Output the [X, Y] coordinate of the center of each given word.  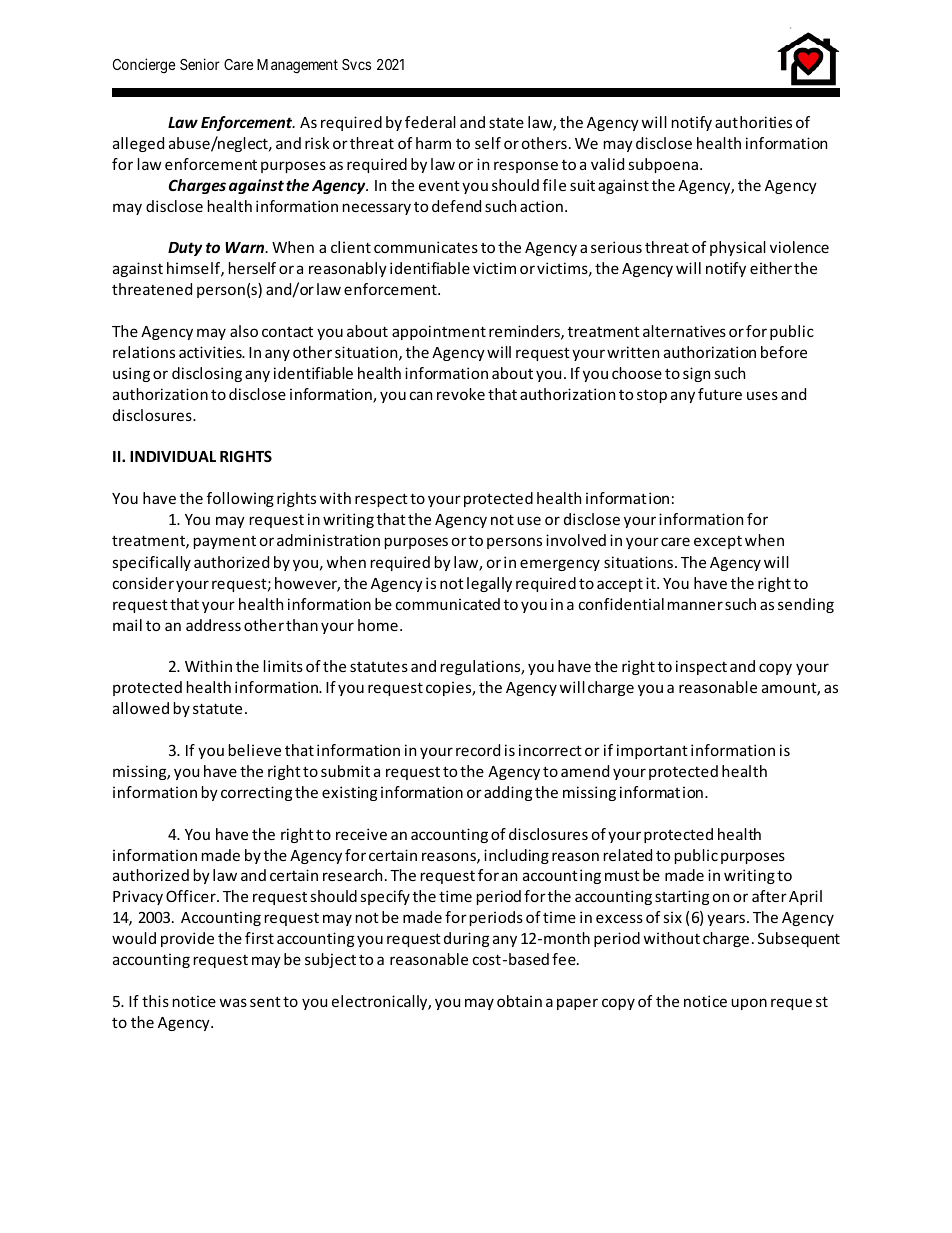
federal [430, 122]
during [466, 939]
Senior [200, 64]
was [233, 1002]
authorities [753, 122]
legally [489, 584]
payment [225, 542]
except [718, 542]
